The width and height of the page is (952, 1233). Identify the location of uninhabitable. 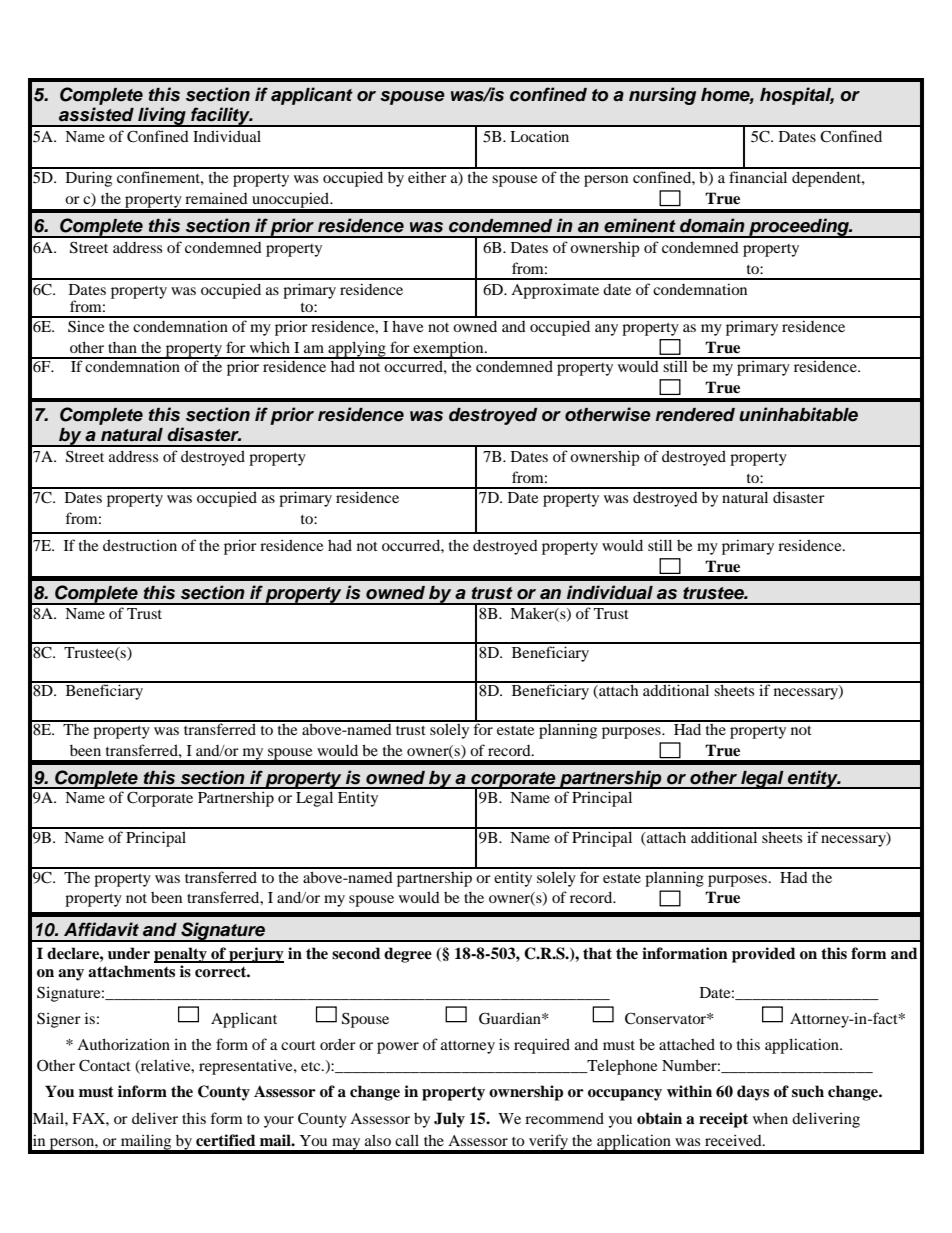
(798, 414).
